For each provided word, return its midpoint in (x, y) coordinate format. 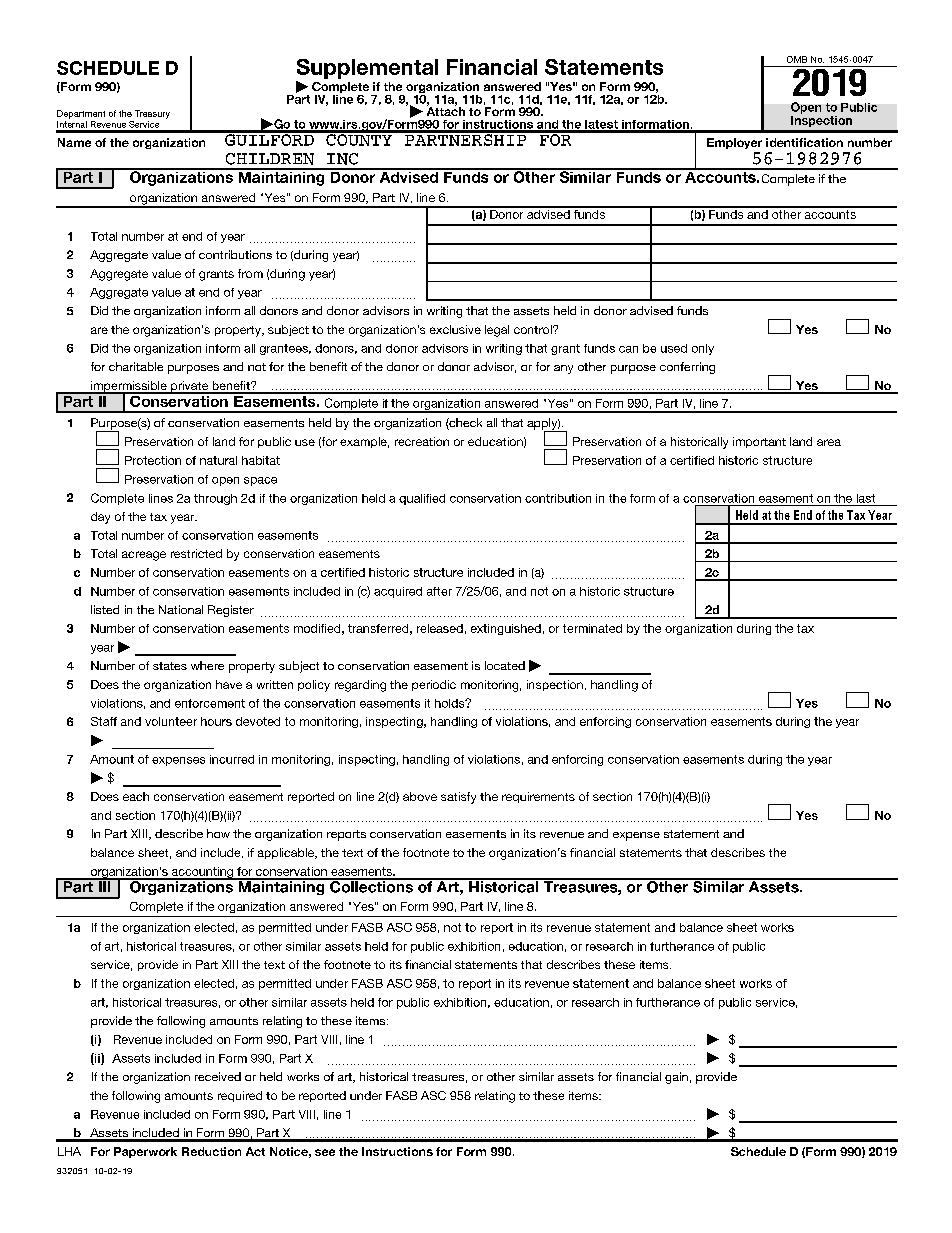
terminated (592, 628)
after (439, 591)
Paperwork (145, 1152)
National (181, 609)
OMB (797, 59)
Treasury (152, 114)
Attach (446, 110)
